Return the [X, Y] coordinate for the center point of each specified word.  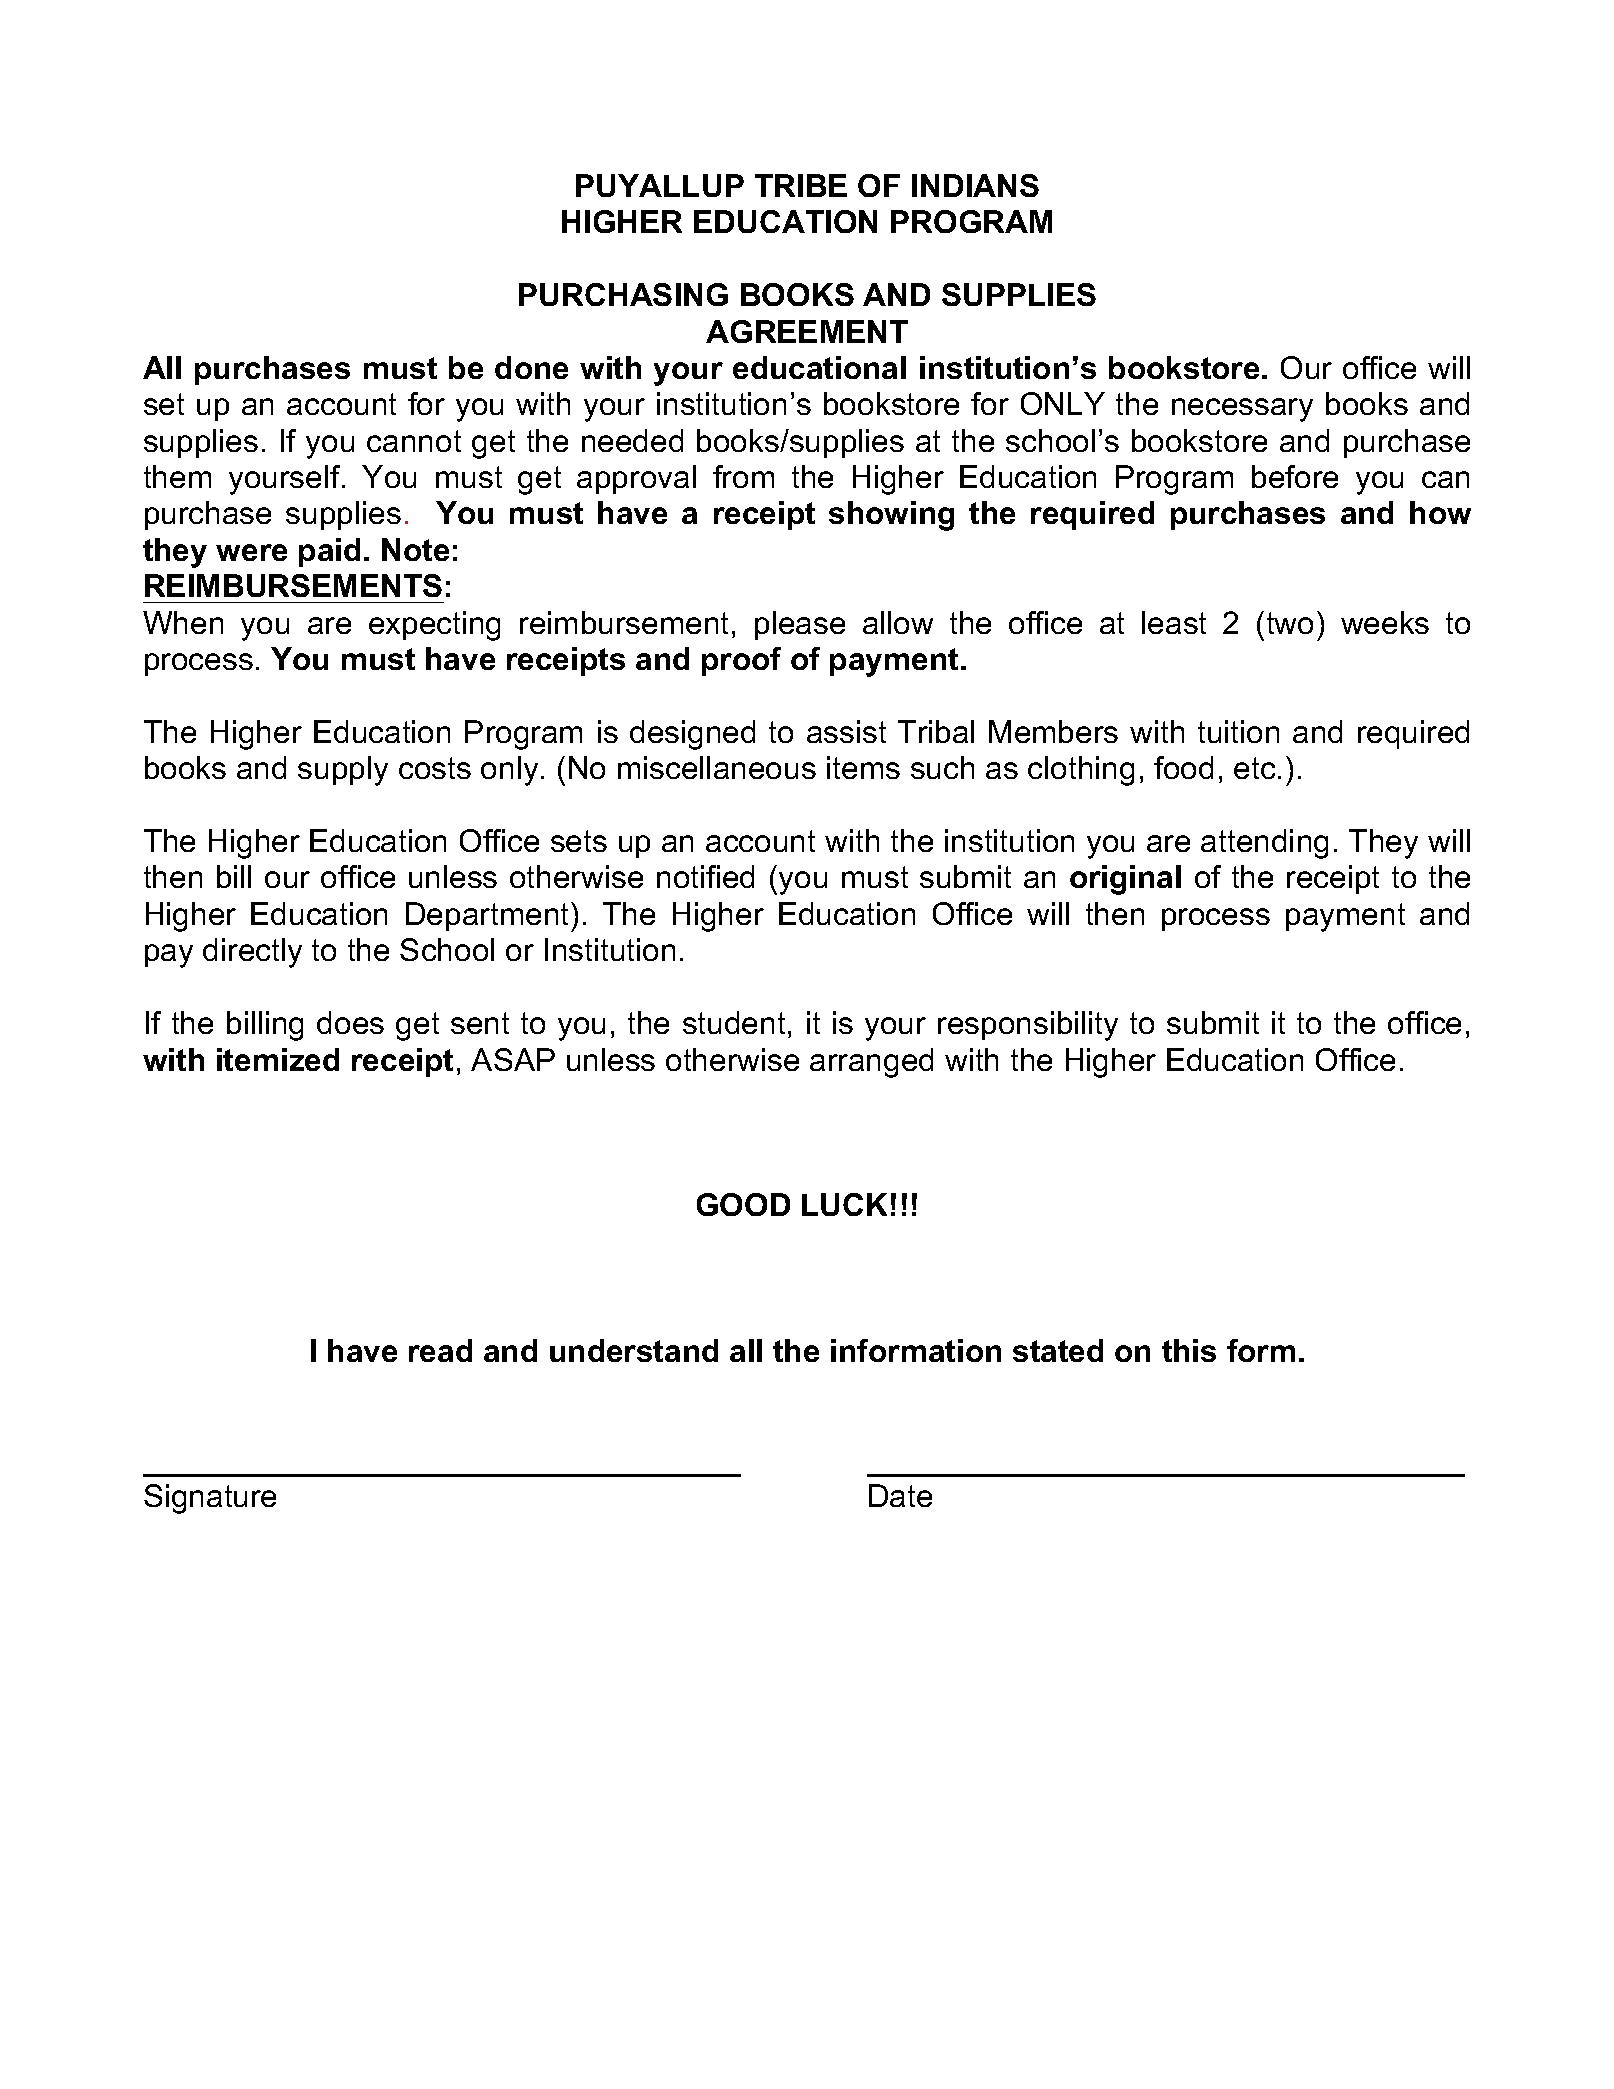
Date [900, 1495]
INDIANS [975, 185]
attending [1264, 844]
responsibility [1028, 1026]
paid [329, 552]
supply [343, 771]
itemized [278, 1059]
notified [705, 876]
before [1295, 476]
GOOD [743, 1204]
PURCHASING [623, 294]
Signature [210, 1499]
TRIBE [801, 185]
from [743, 476]
